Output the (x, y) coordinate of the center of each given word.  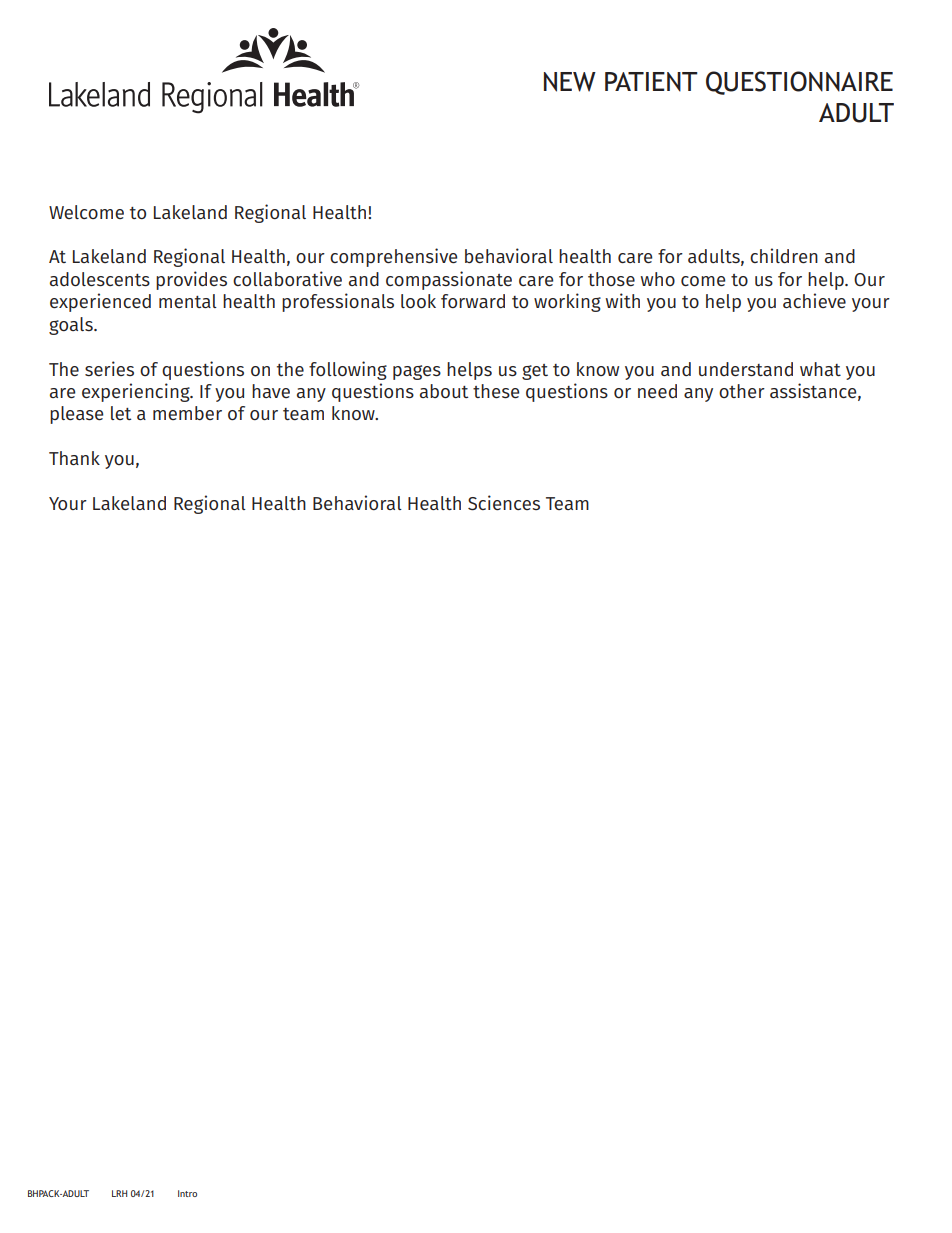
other (742, 391)
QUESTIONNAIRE (799, 83)
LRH (119, 1193)
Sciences (504, 503)
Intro (187, 1193)
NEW (570, 82)
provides (191, 280)
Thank (74, 458)
